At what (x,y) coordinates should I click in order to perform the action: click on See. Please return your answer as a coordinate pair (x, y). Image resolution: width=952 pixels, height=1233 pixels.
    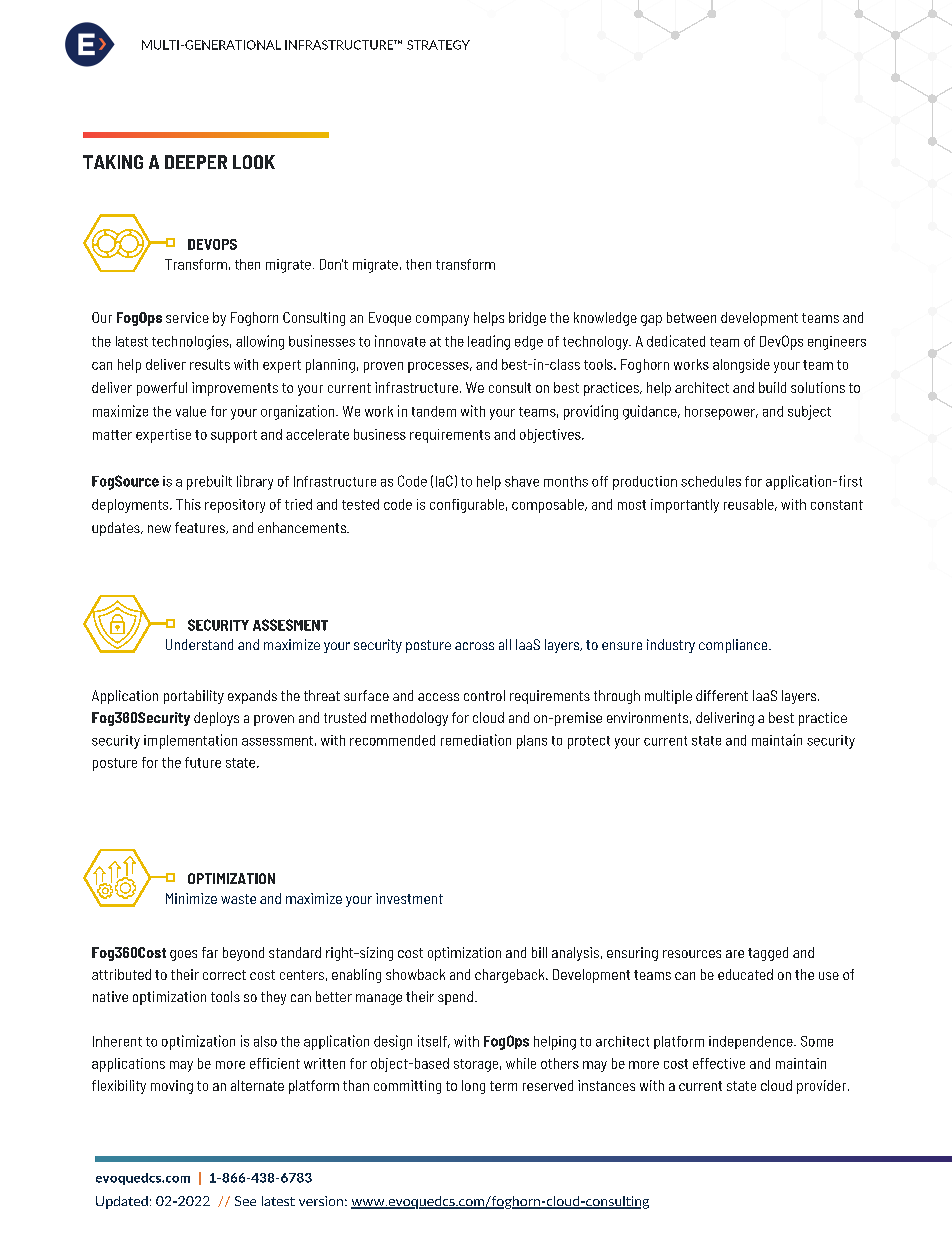
    Looking at the image, I should click on (245, 1201).
